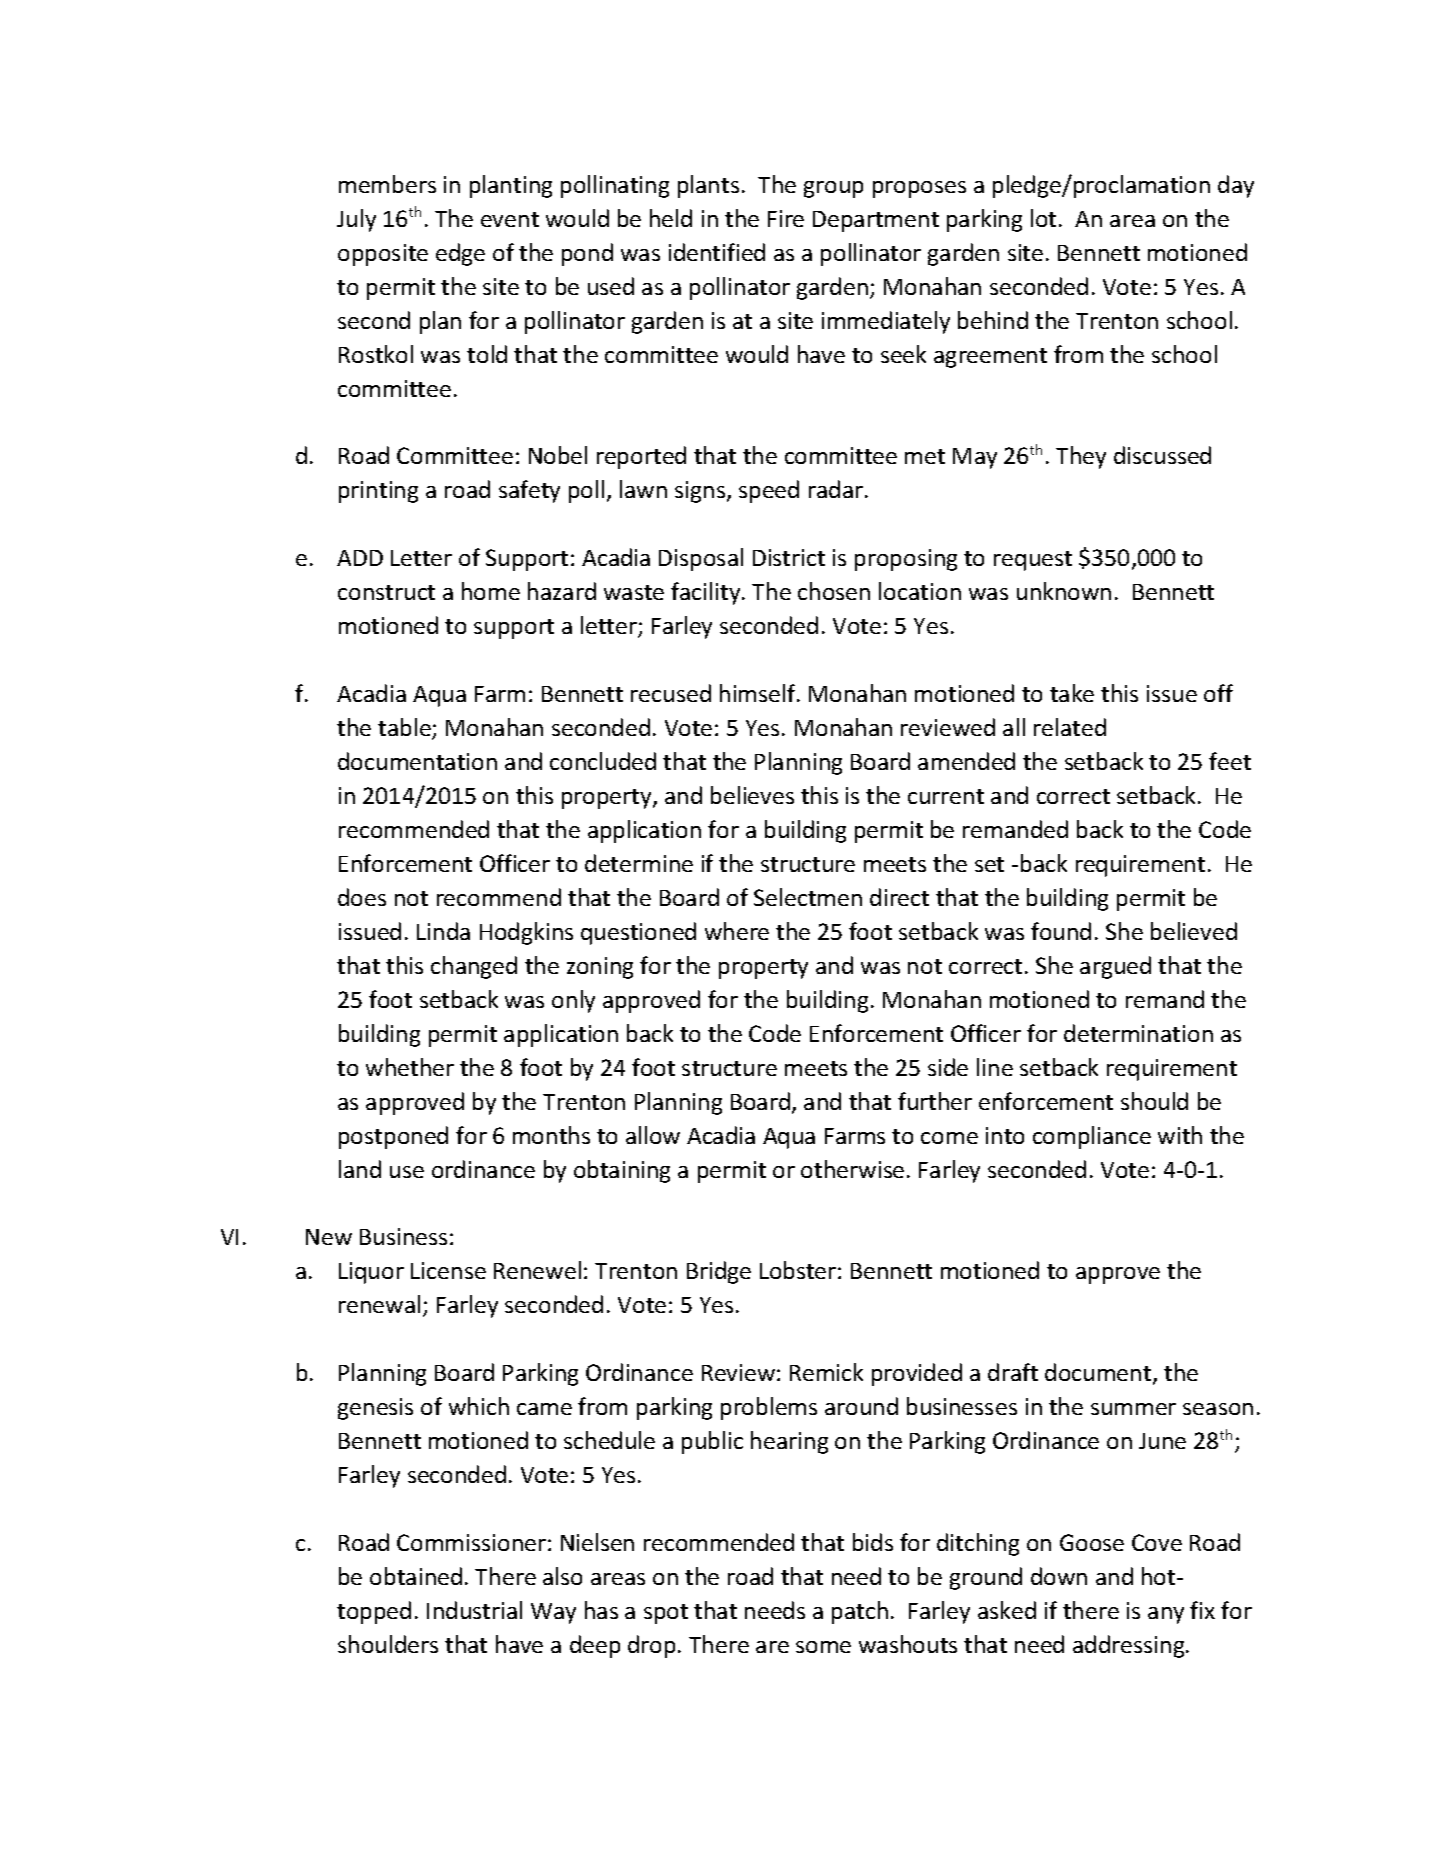 The image size is (1434, 1856). Describe the element at coordinates (759, 693) in the document. I see `himself` at that location.
